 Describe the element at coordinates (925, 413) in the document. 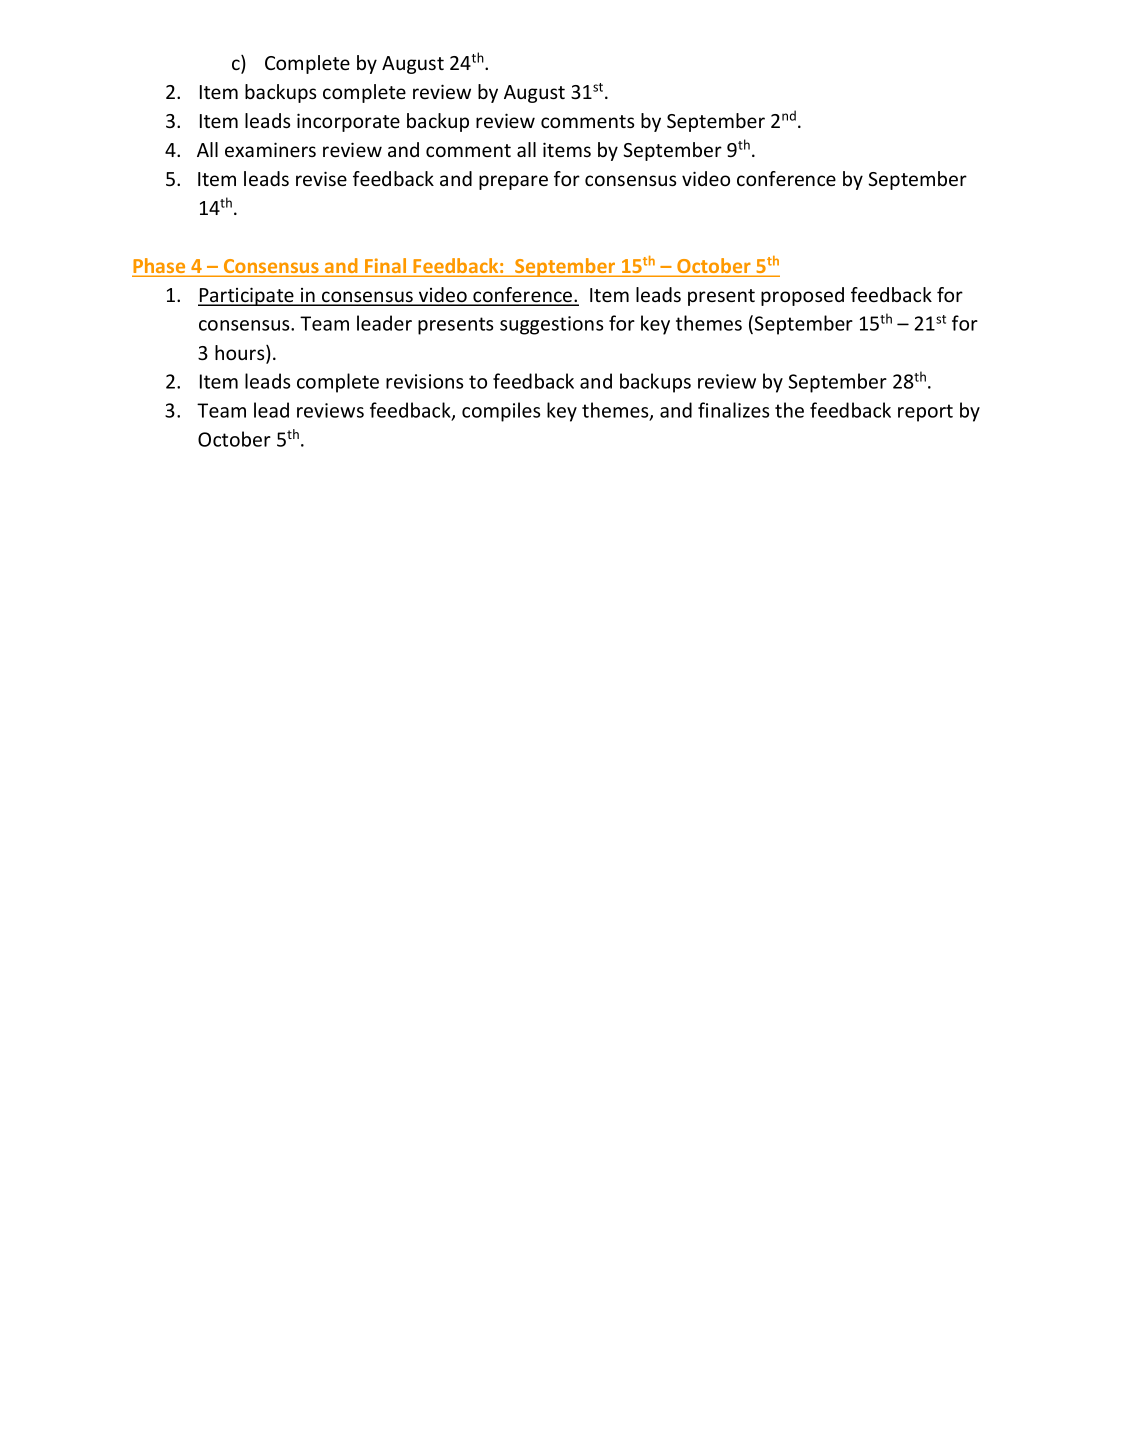

I see `report` at that location.
